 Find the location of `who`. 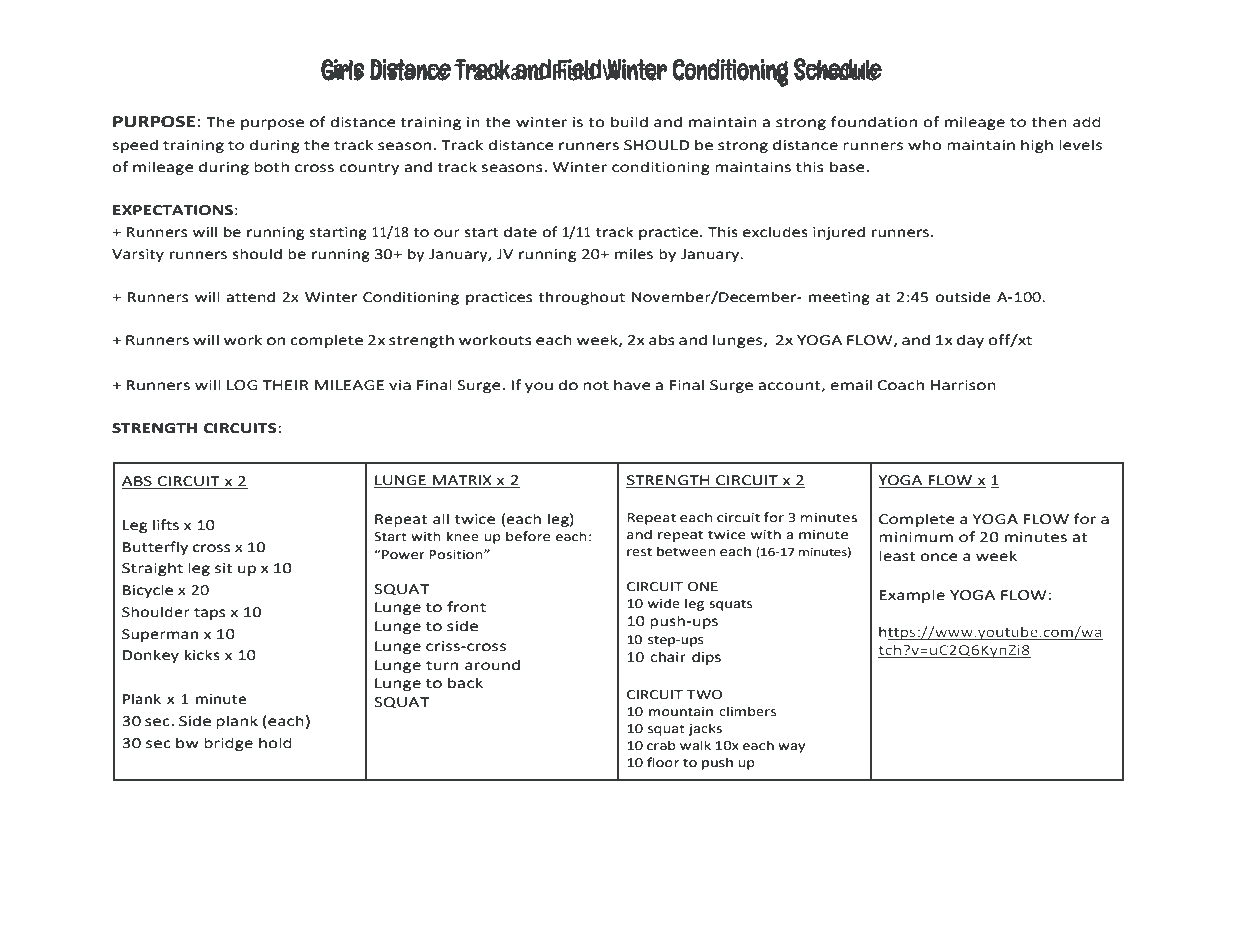

who is located at coordinates (925, 145).
